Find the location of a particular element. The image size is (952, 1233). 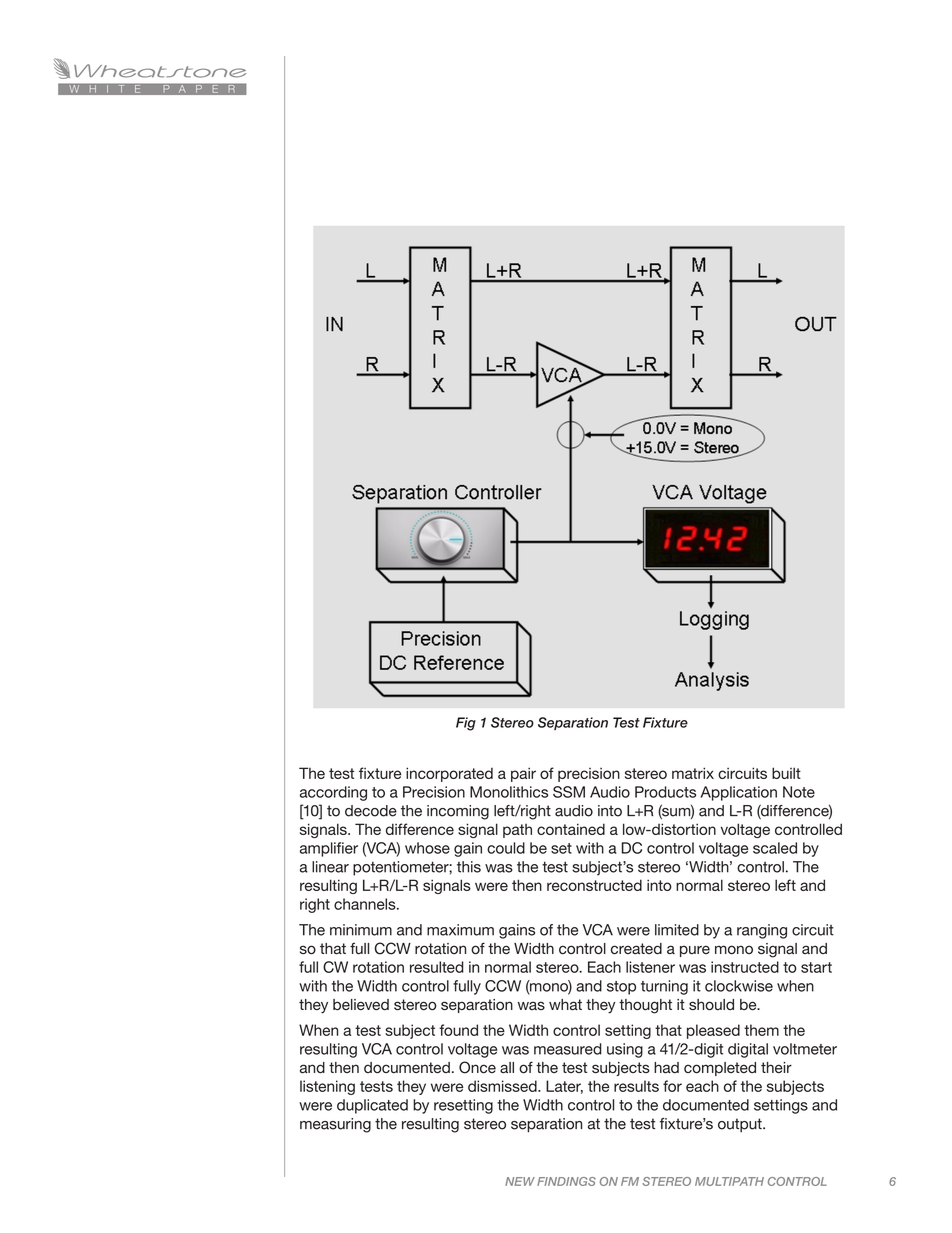

instructed is located at coordinates (745, 967).
